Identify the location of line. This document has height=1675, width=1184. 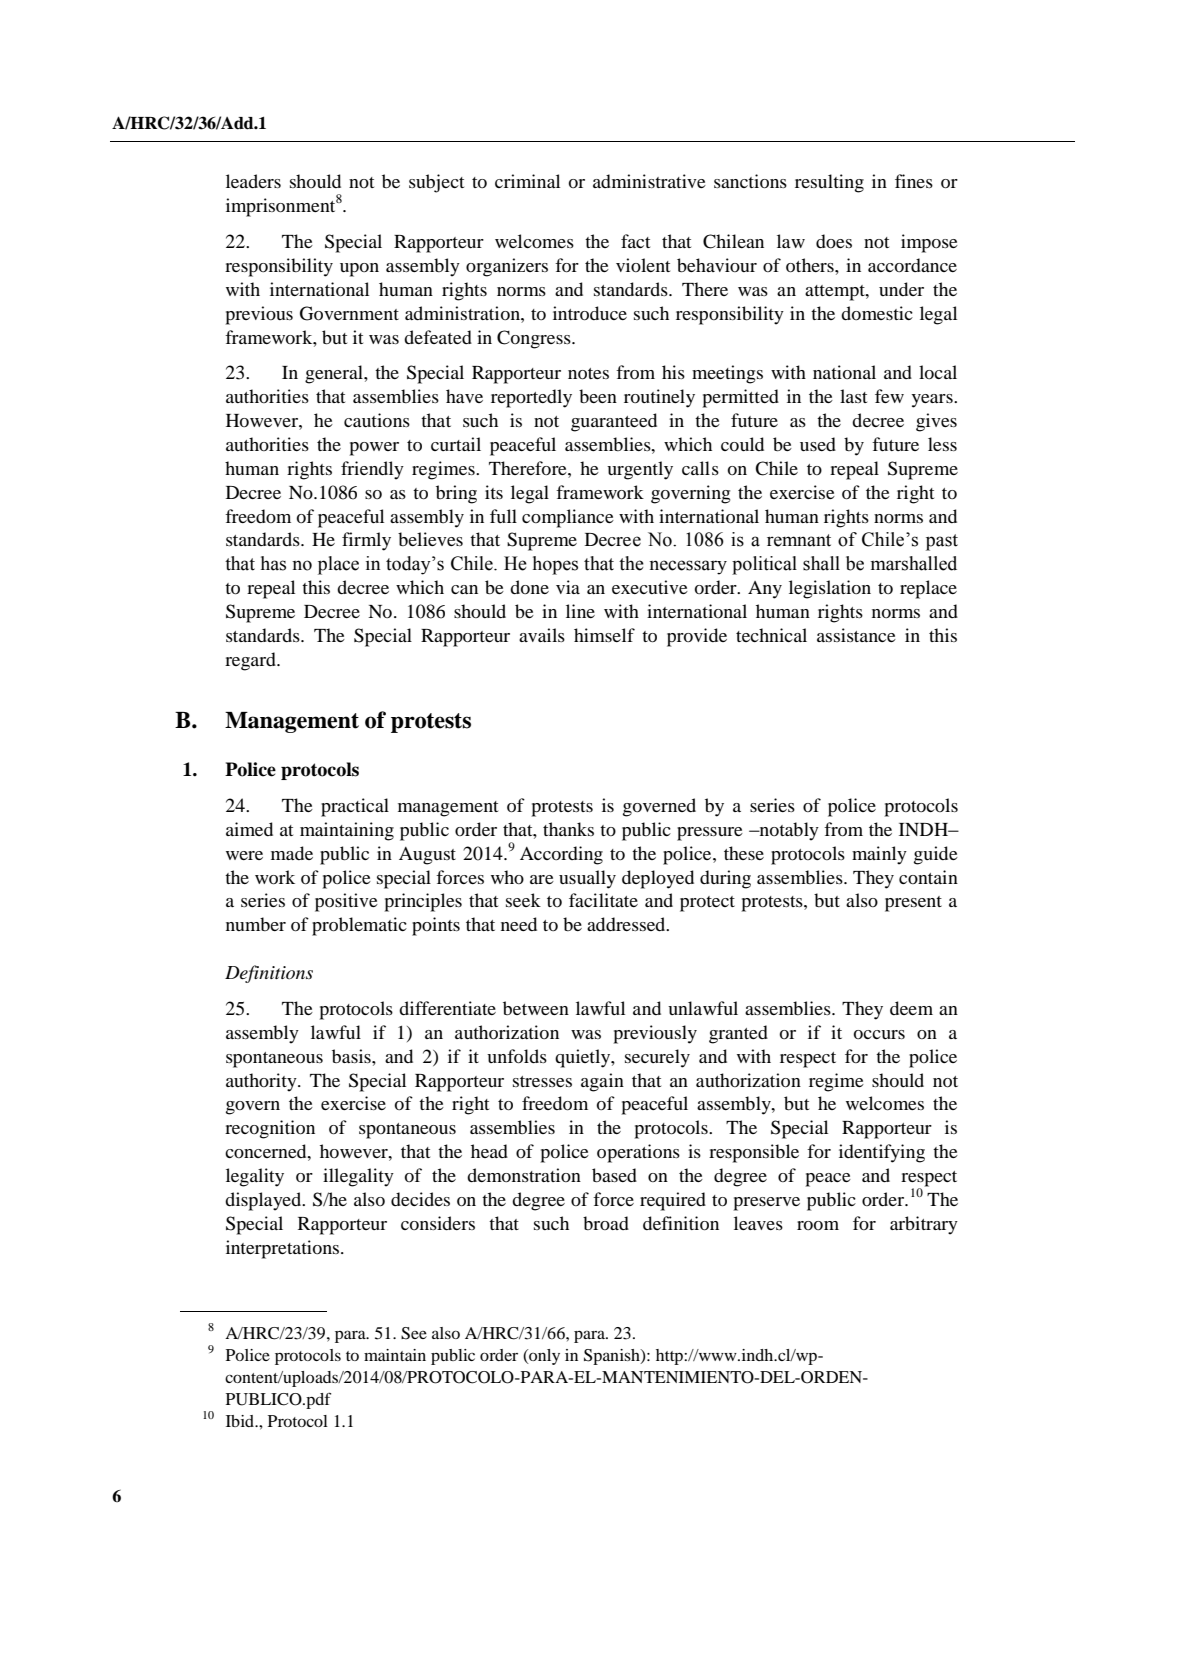
(580, 611).
